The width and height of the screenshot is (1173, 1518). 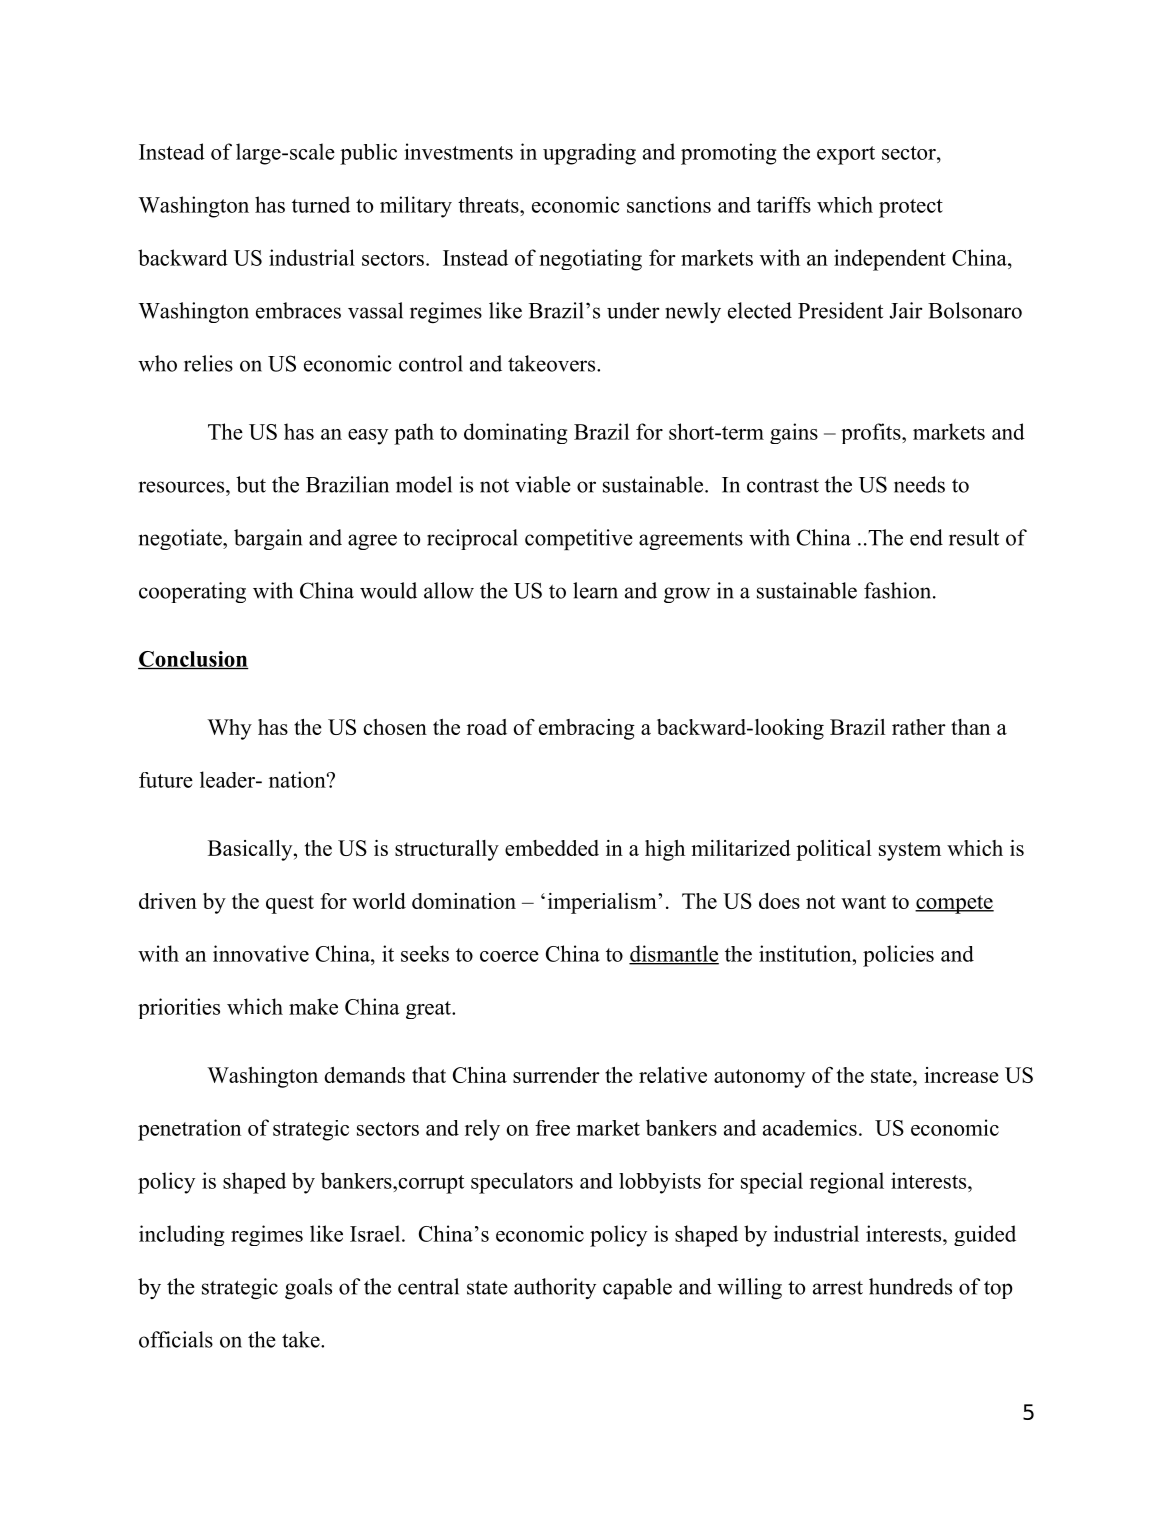 What do you see at coordinates (603, 903) in the screenshot?
I see `imperialism` at bounding box center [603, 903].
